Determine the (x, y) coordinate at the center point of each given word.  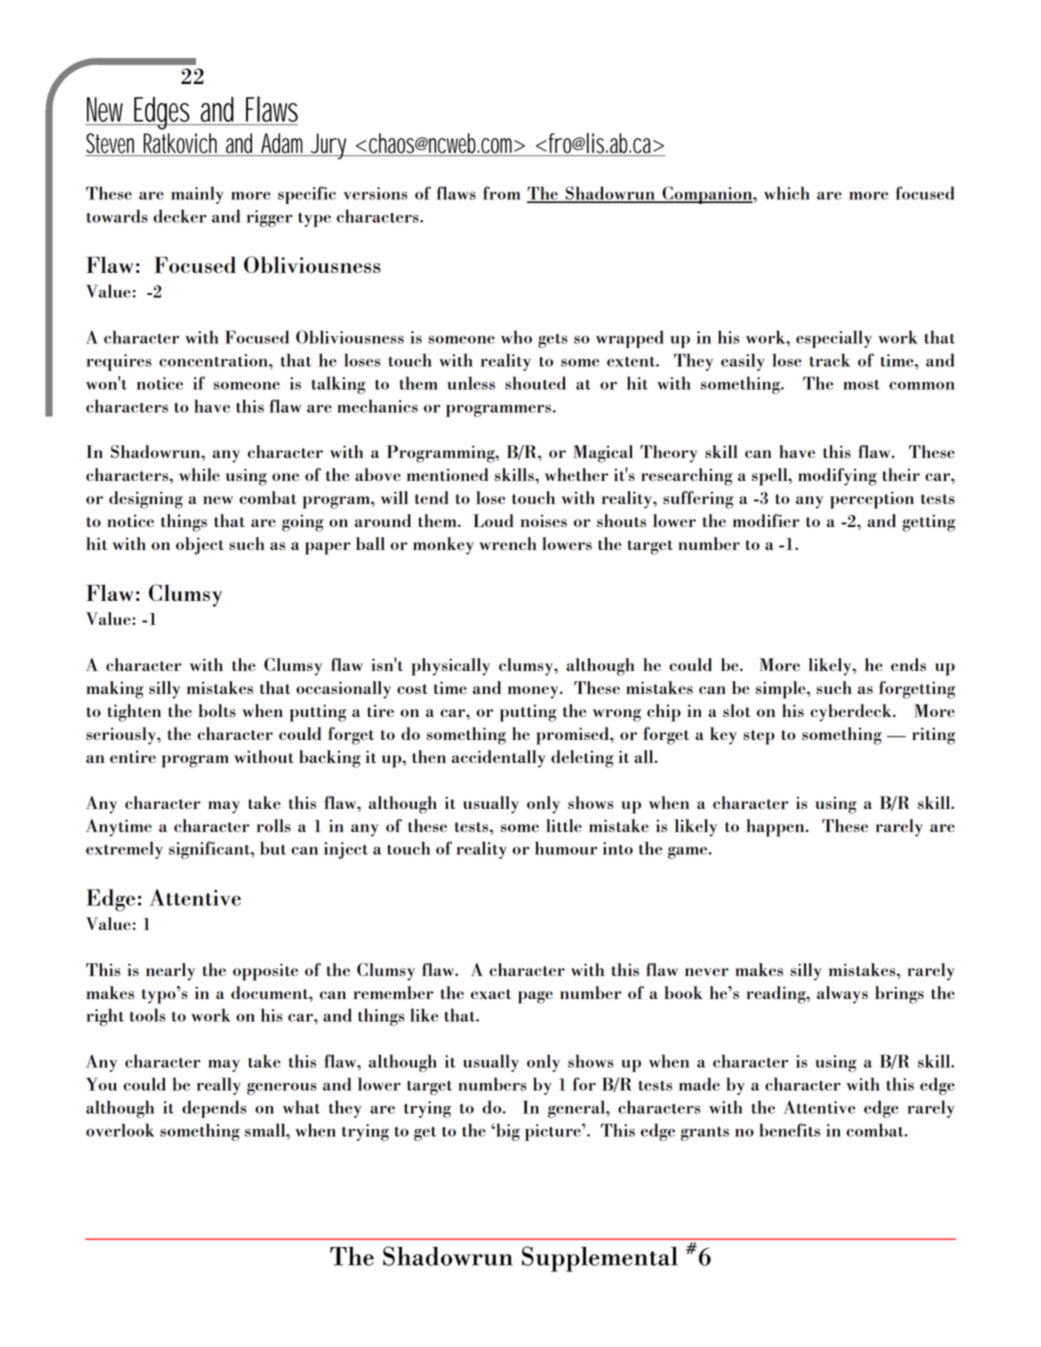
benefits (789, 1130)
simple (782, 690)
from (501, 193)
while (199, 474)
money (534, 692)
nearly (170, 972)
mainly (197, 195)
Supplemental (600, 1259)
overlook (120, 1130)
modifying (837, 477)
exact (491, 994)
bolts (217, 710)
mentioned (447, 474)
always (842, 995)
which (787, 193)
